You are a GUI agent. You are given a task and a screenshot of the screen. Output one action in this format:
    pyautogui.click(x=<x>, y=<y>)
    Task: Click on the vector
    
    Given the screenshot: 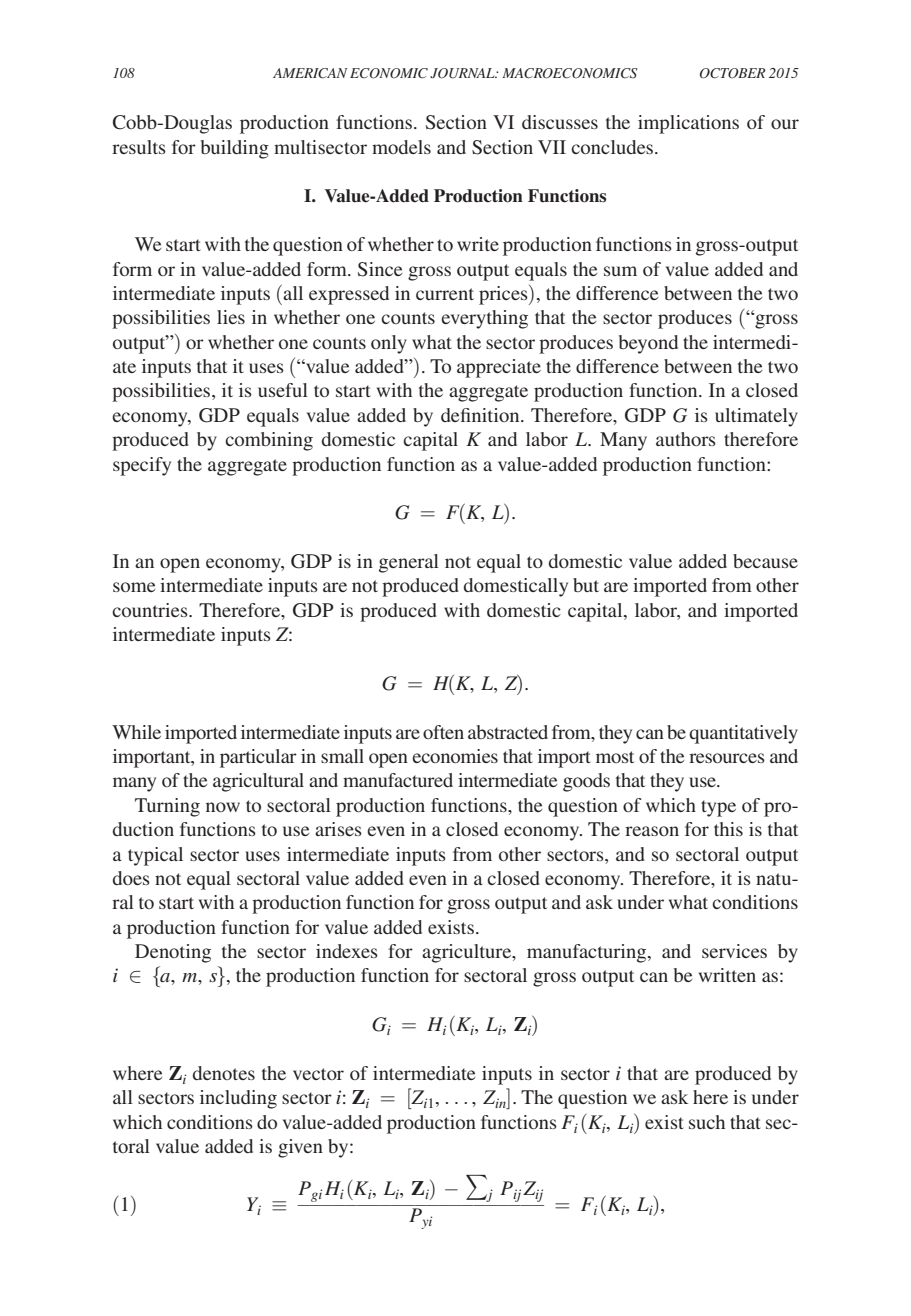 What is the action you would take?
    pyautogui.click(x=318, y=1074)
